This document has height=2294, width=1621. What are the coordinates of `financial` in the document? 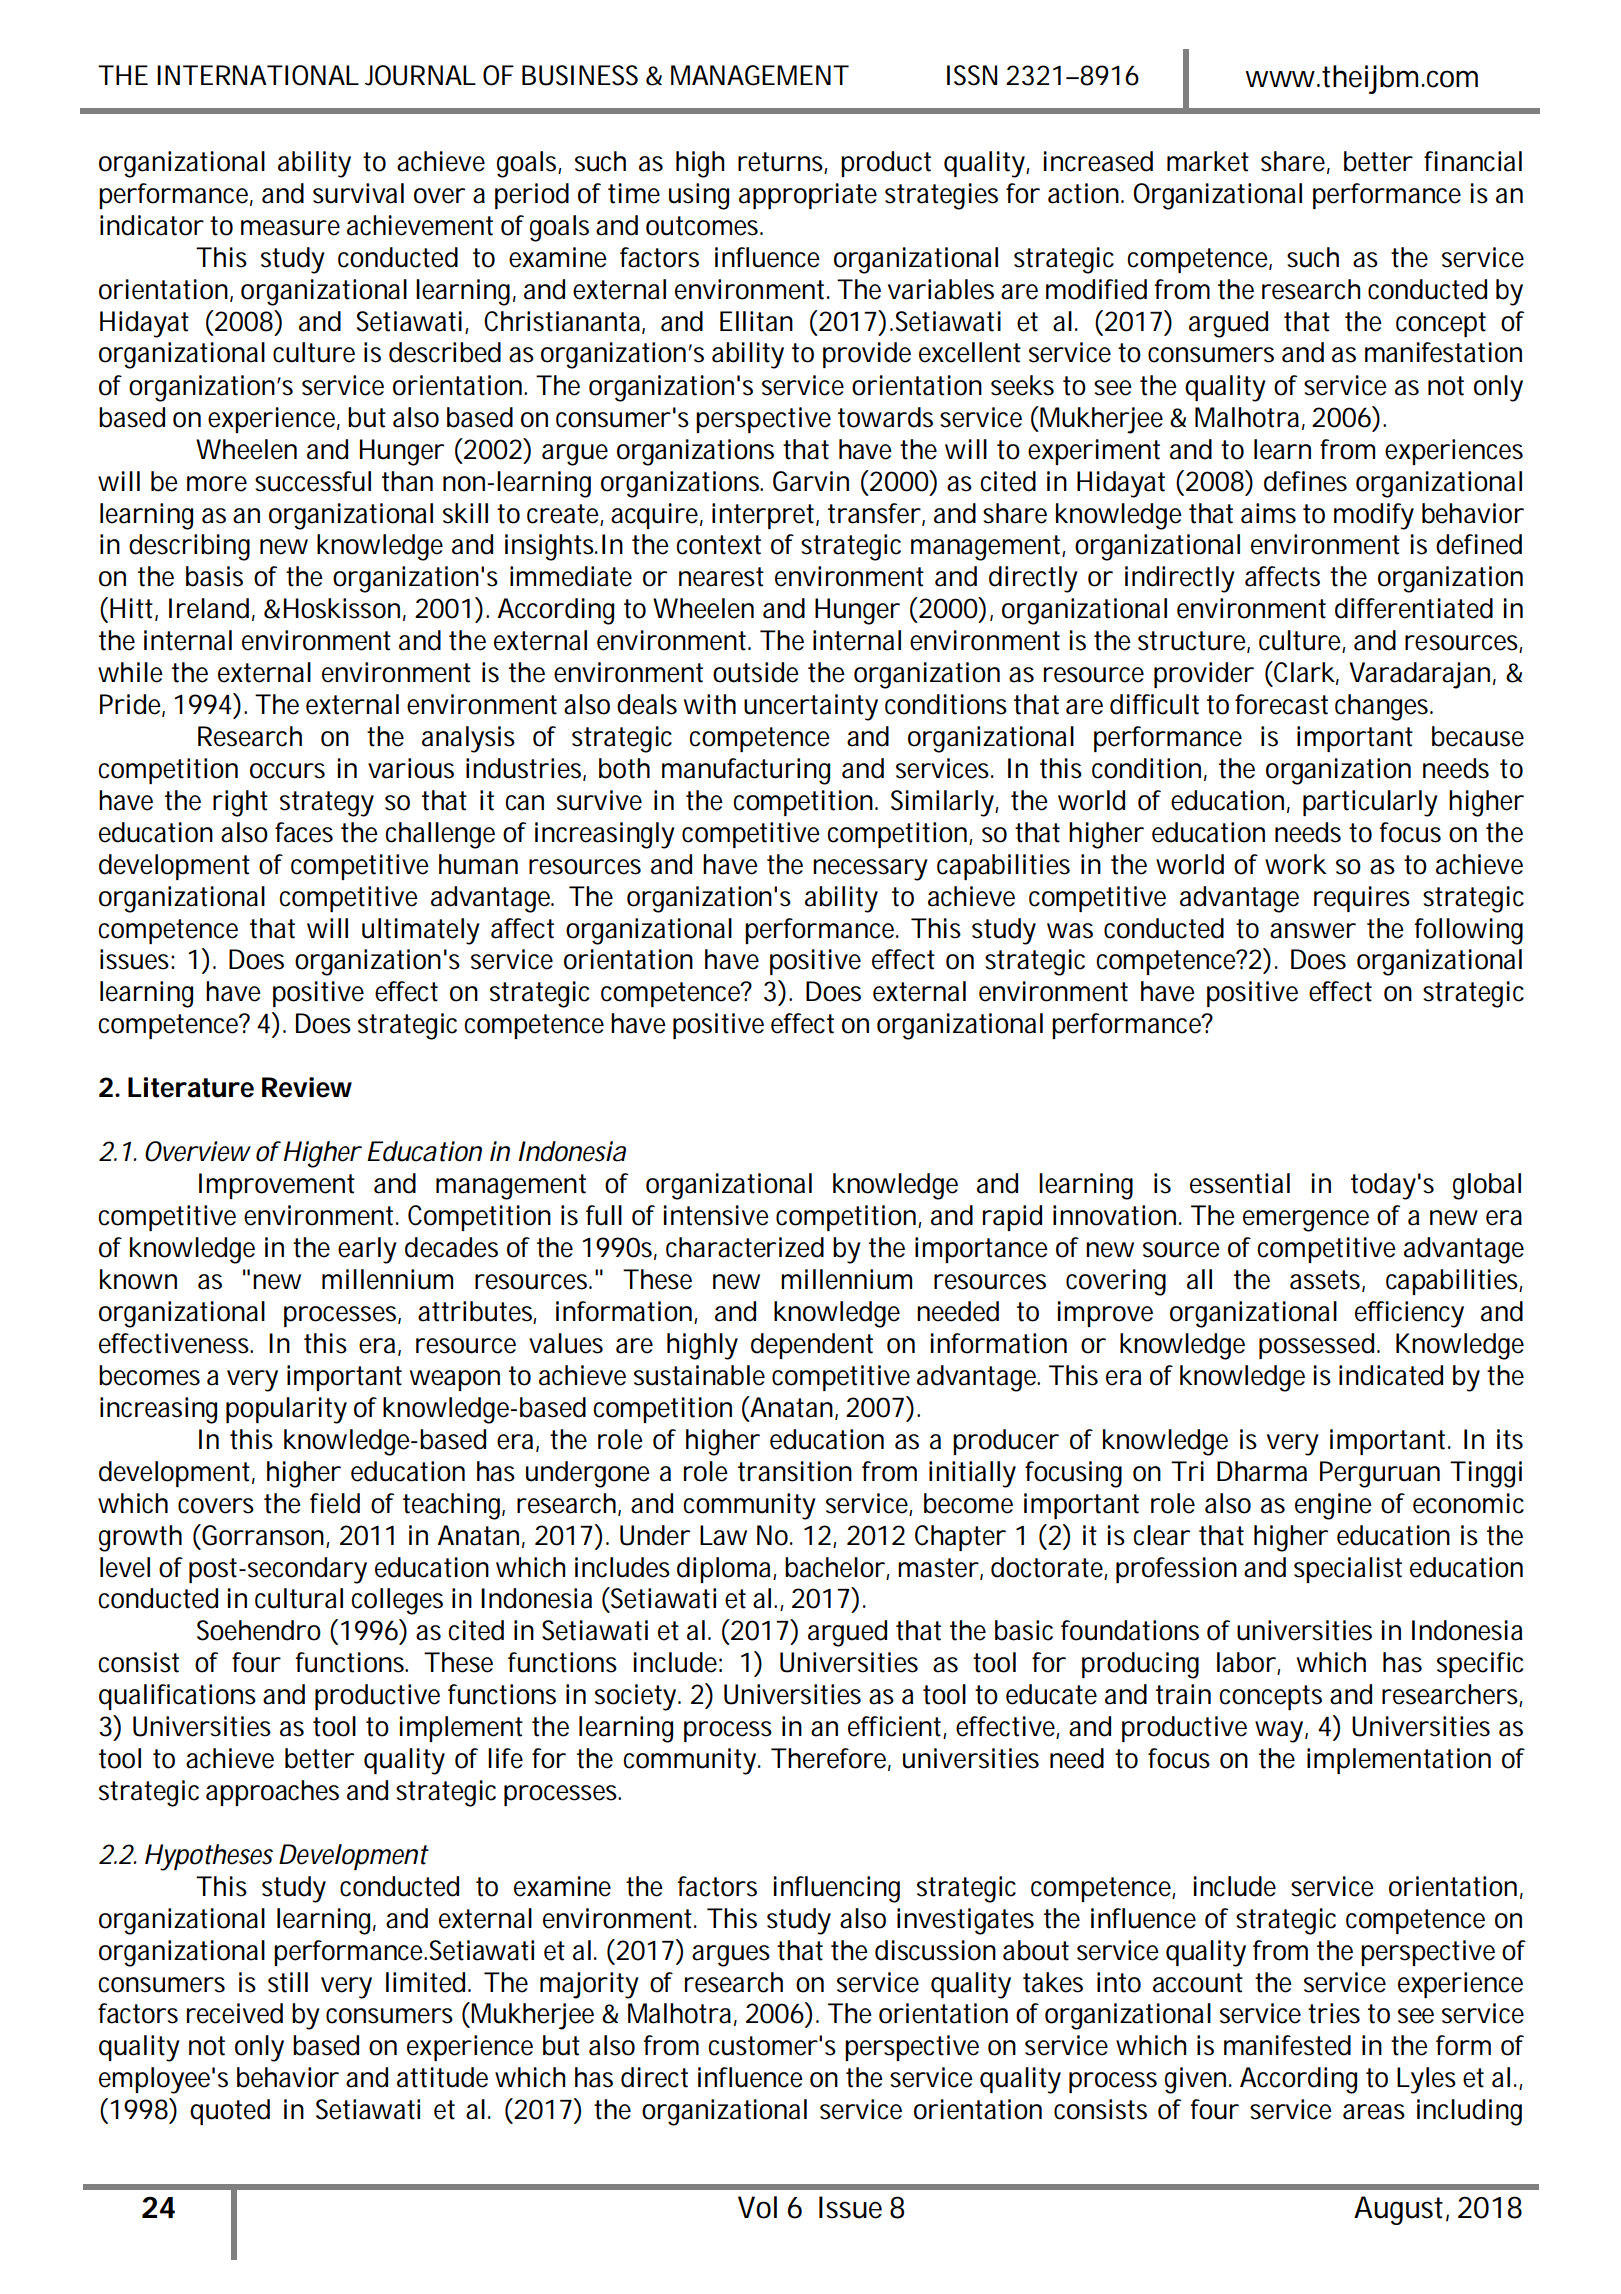 It's located at (1473, 161).
